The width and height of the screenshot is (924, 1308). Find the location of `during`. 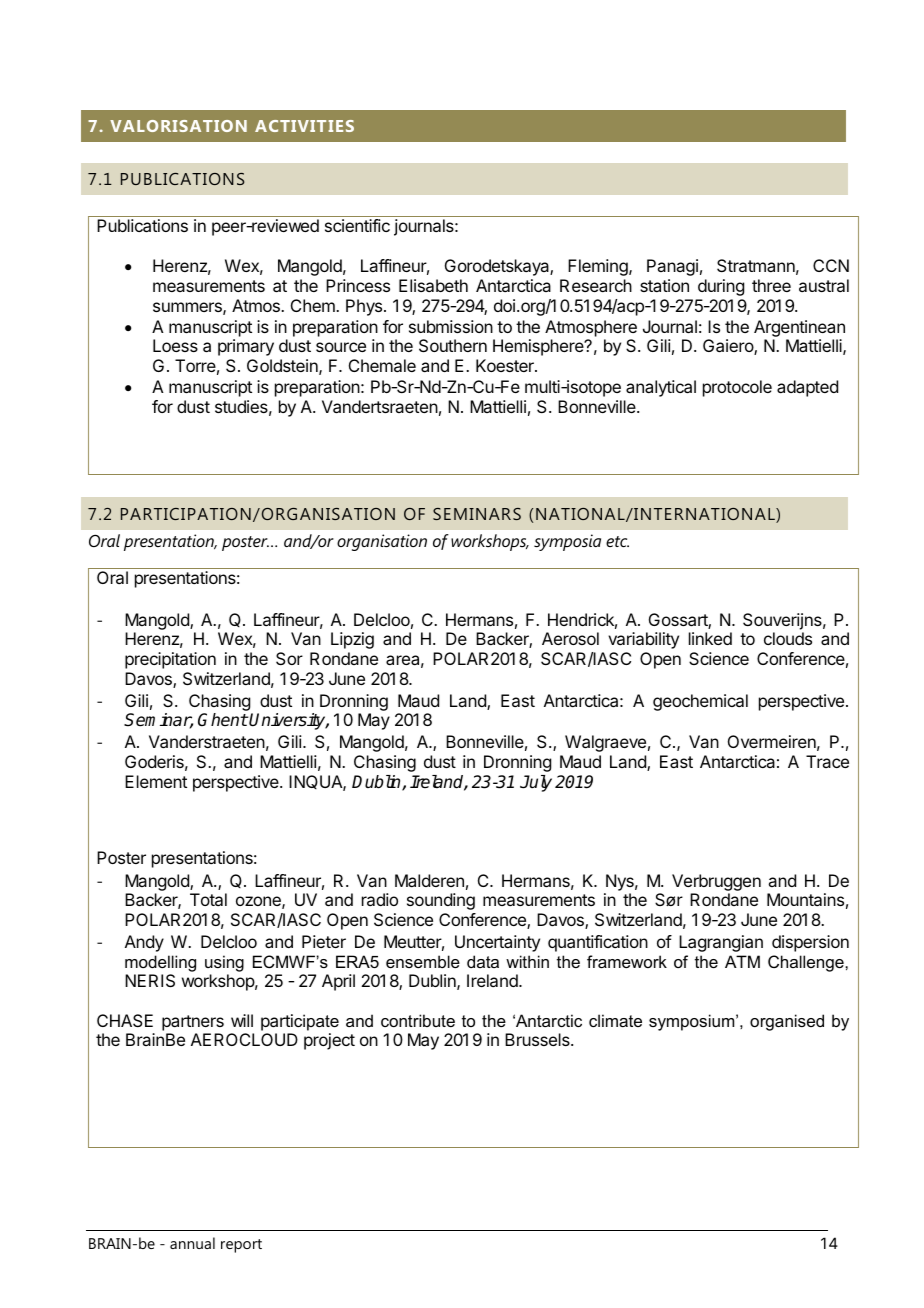

during is located at coordinates (721, 287).
